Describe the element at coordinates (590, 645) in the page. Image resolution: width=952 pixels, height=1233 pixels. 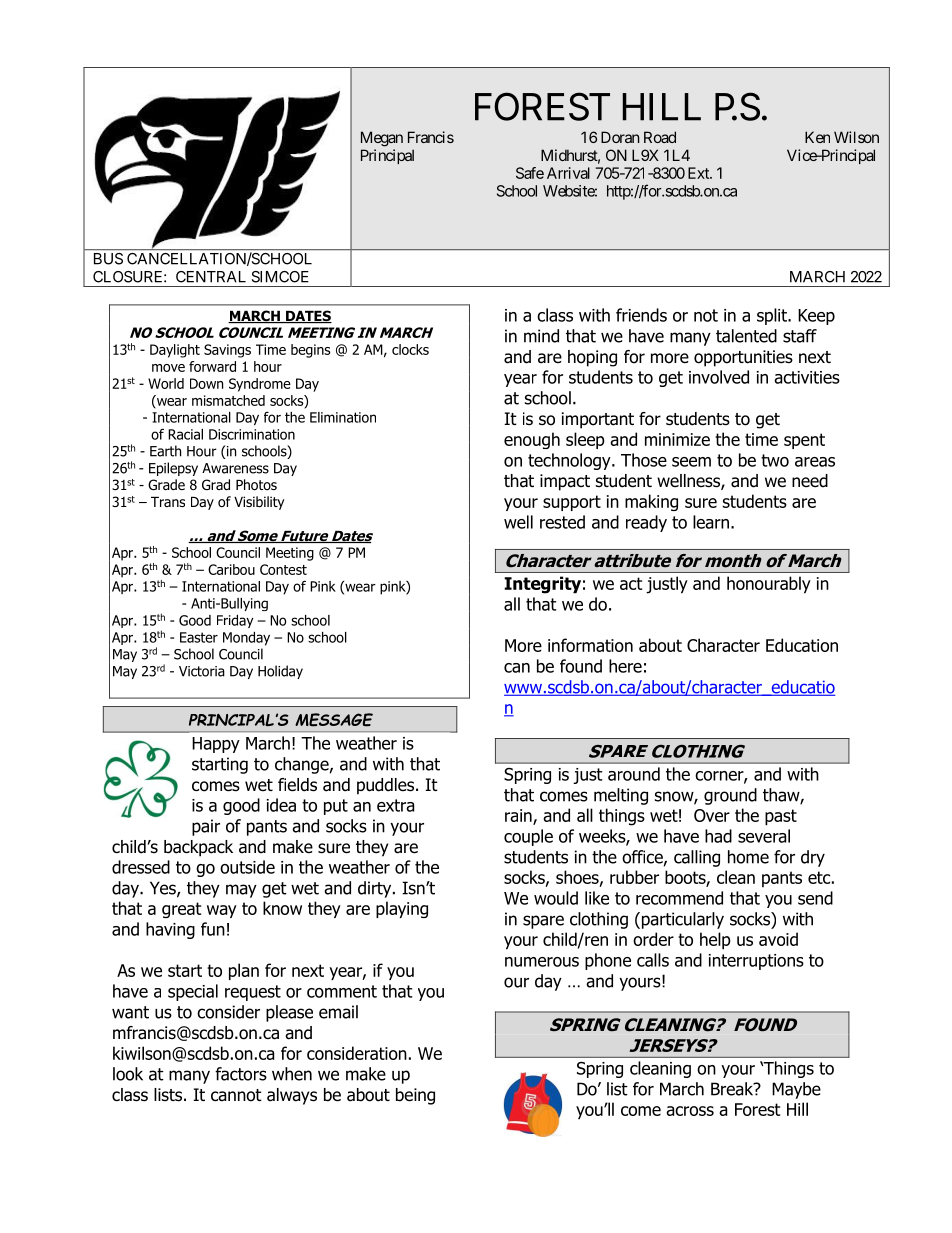
I see `information` at that location.
